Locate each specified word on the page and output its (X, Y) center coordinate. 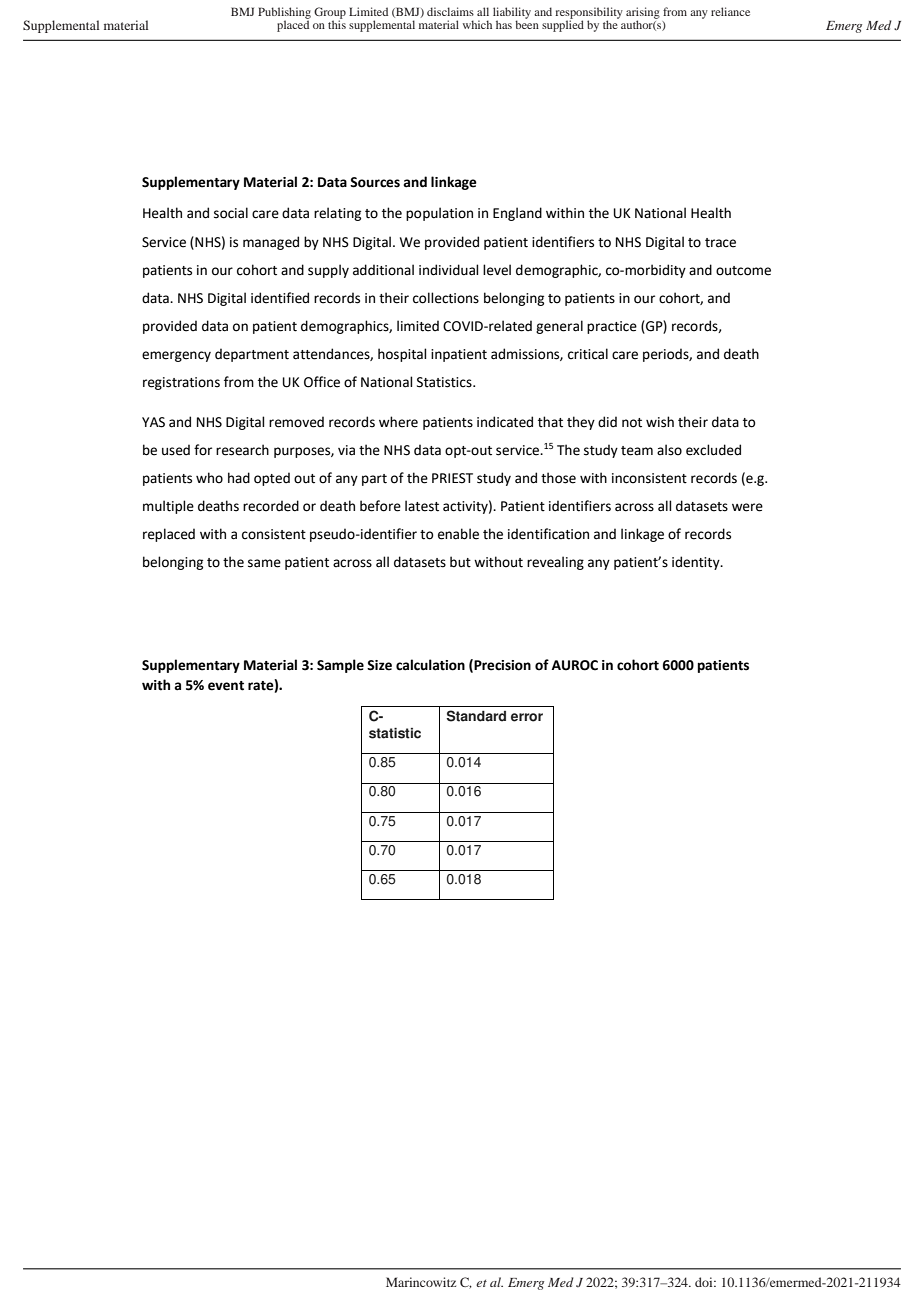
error (527, 717)
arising (643, 14)
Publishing (284, 14)
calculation (430, 665)
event (226, 686)
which (477, 24)
